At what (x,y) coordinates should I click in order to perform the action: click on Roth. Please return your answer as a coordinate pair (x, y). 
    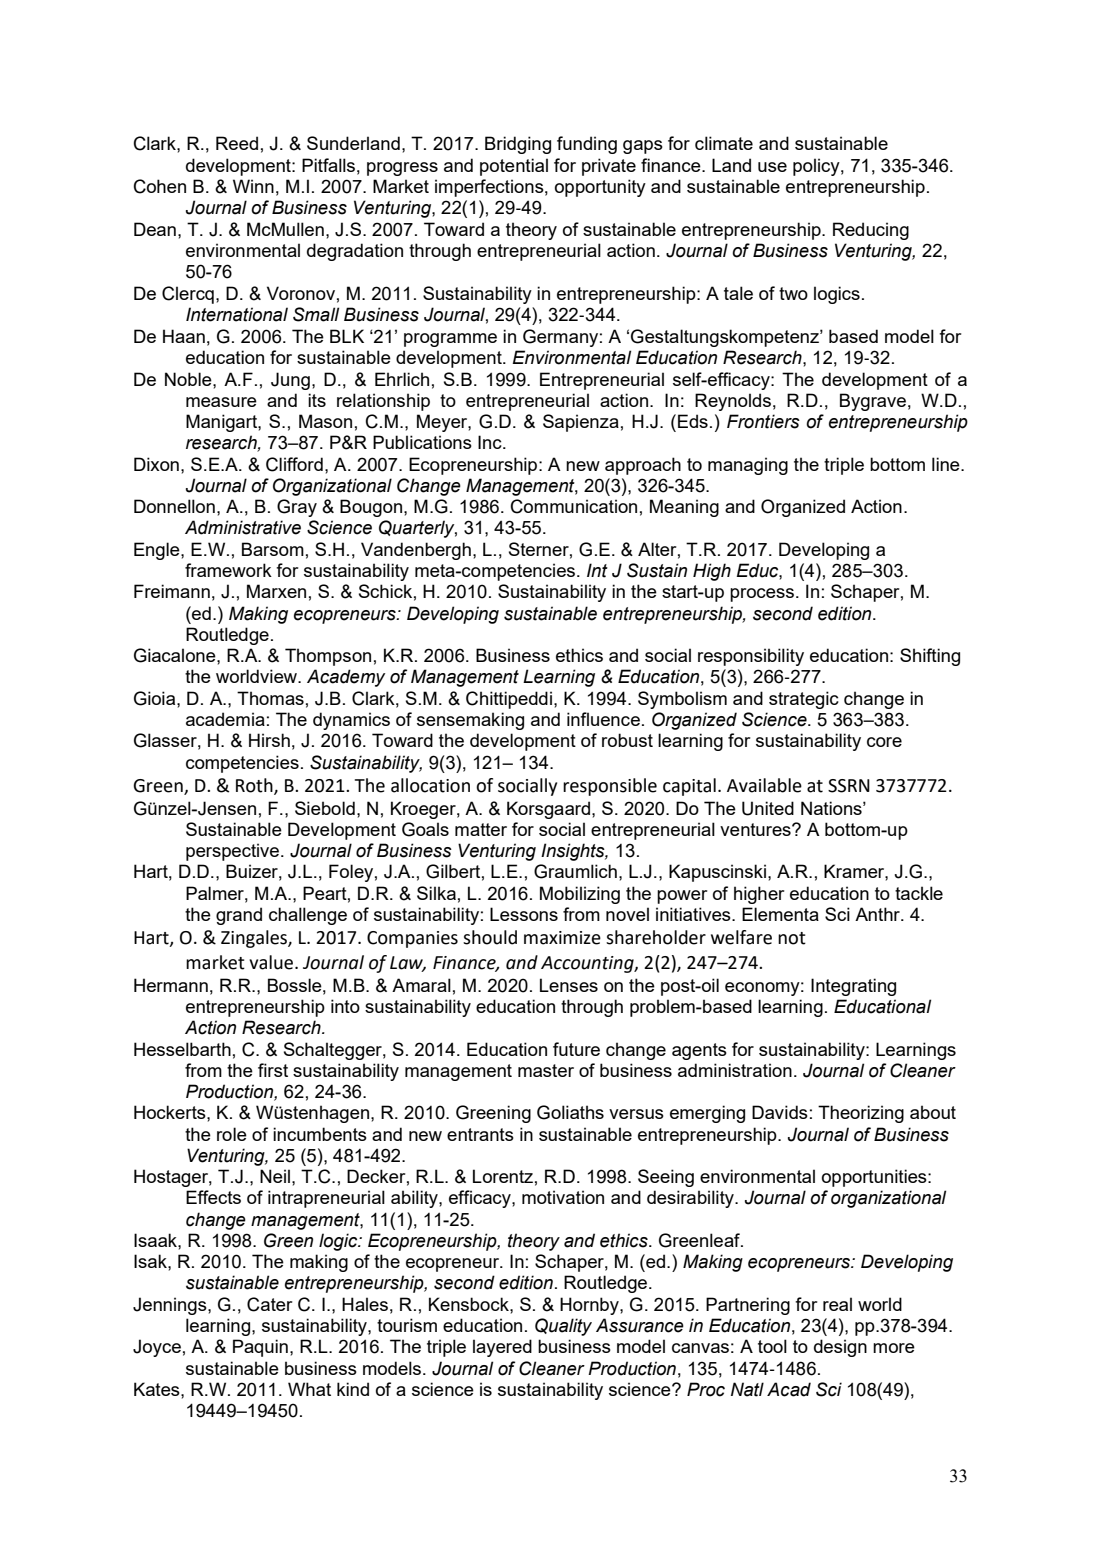
    Looking at the image, I should click on (255, 786).
